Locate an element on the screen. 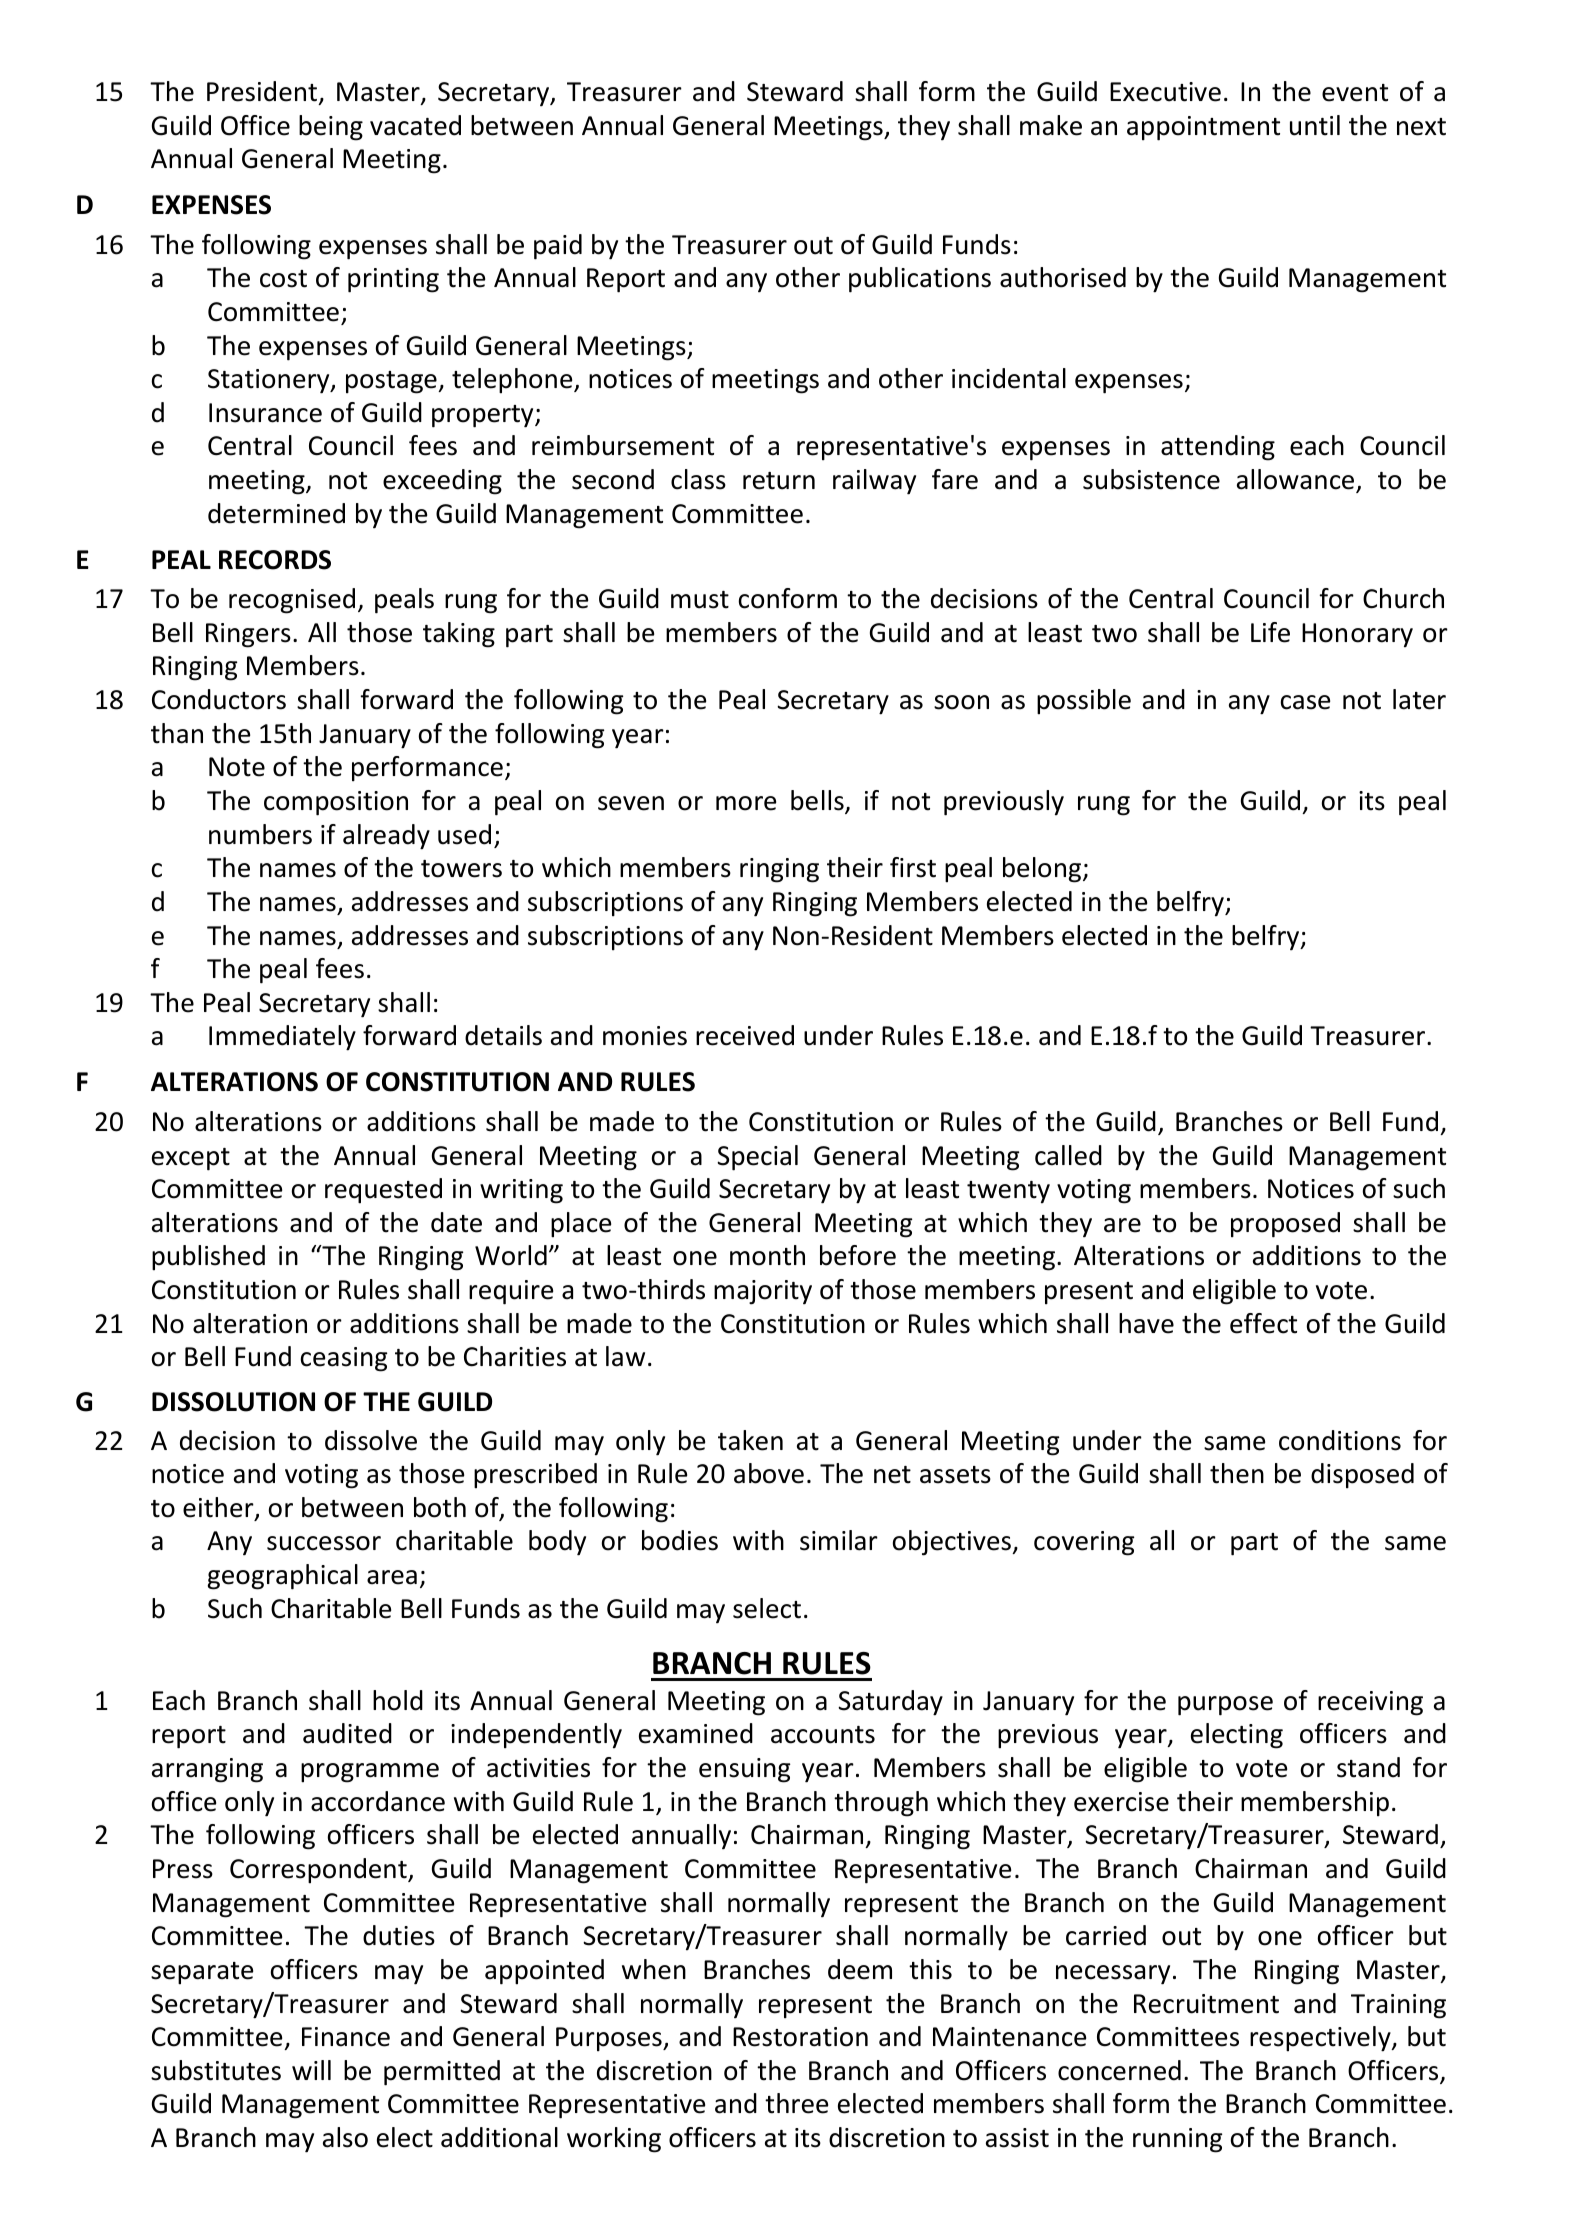  will is located at coordinates (311, 2070).
